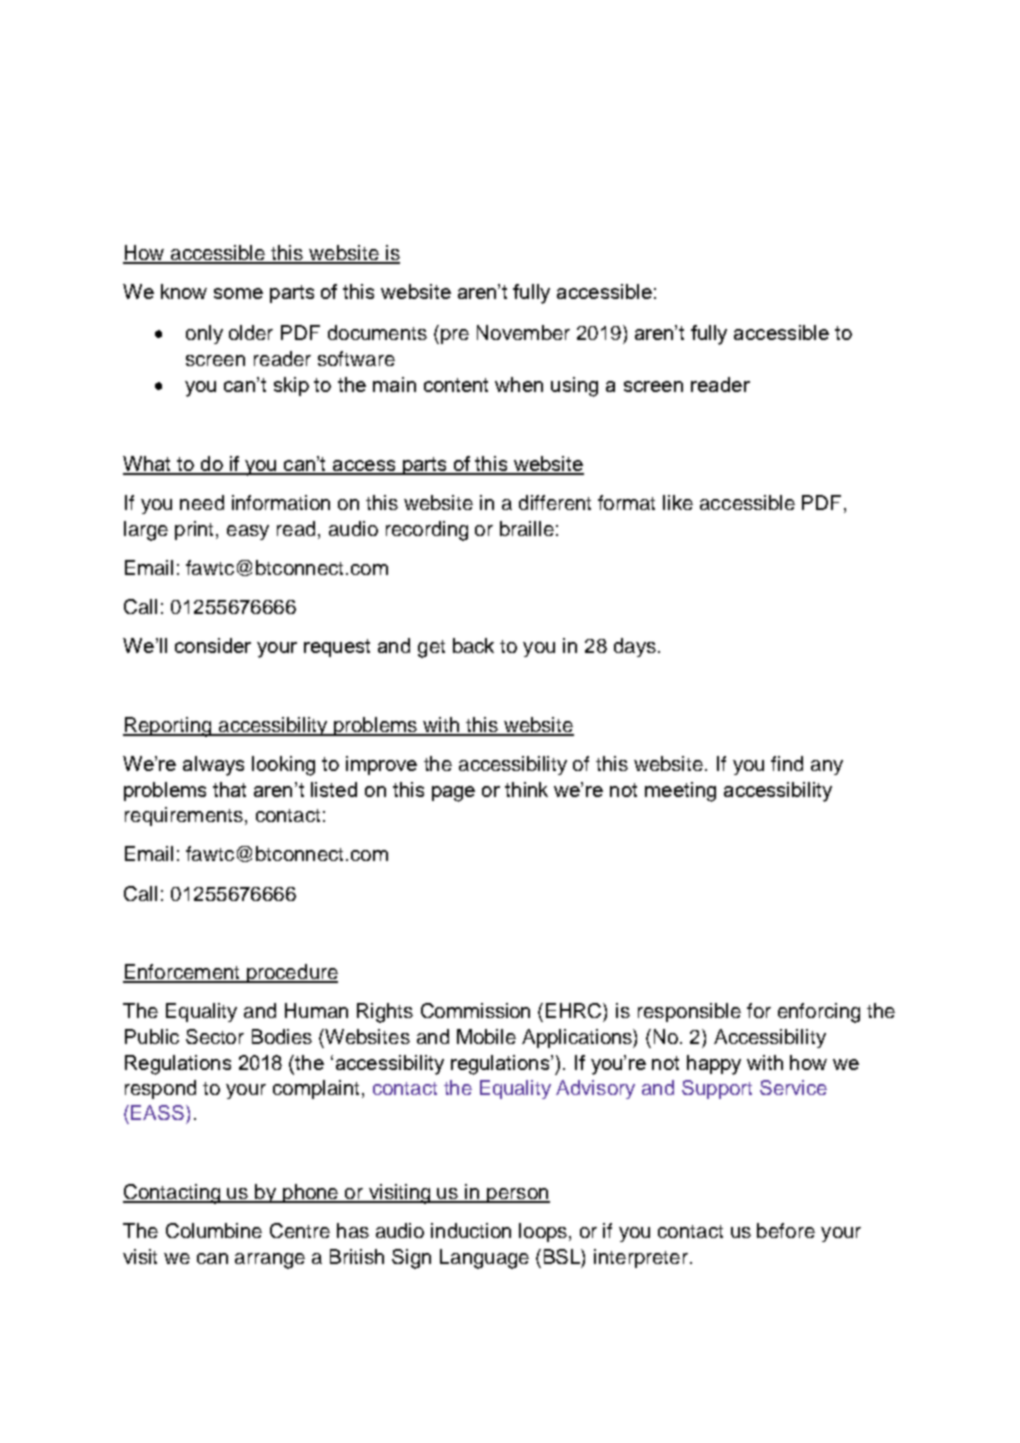 The height and width of the image is (1443, 1020). What do you see at coordinates (213, 645) in the image?
I see `consider` at bounding box center [213, 645].
